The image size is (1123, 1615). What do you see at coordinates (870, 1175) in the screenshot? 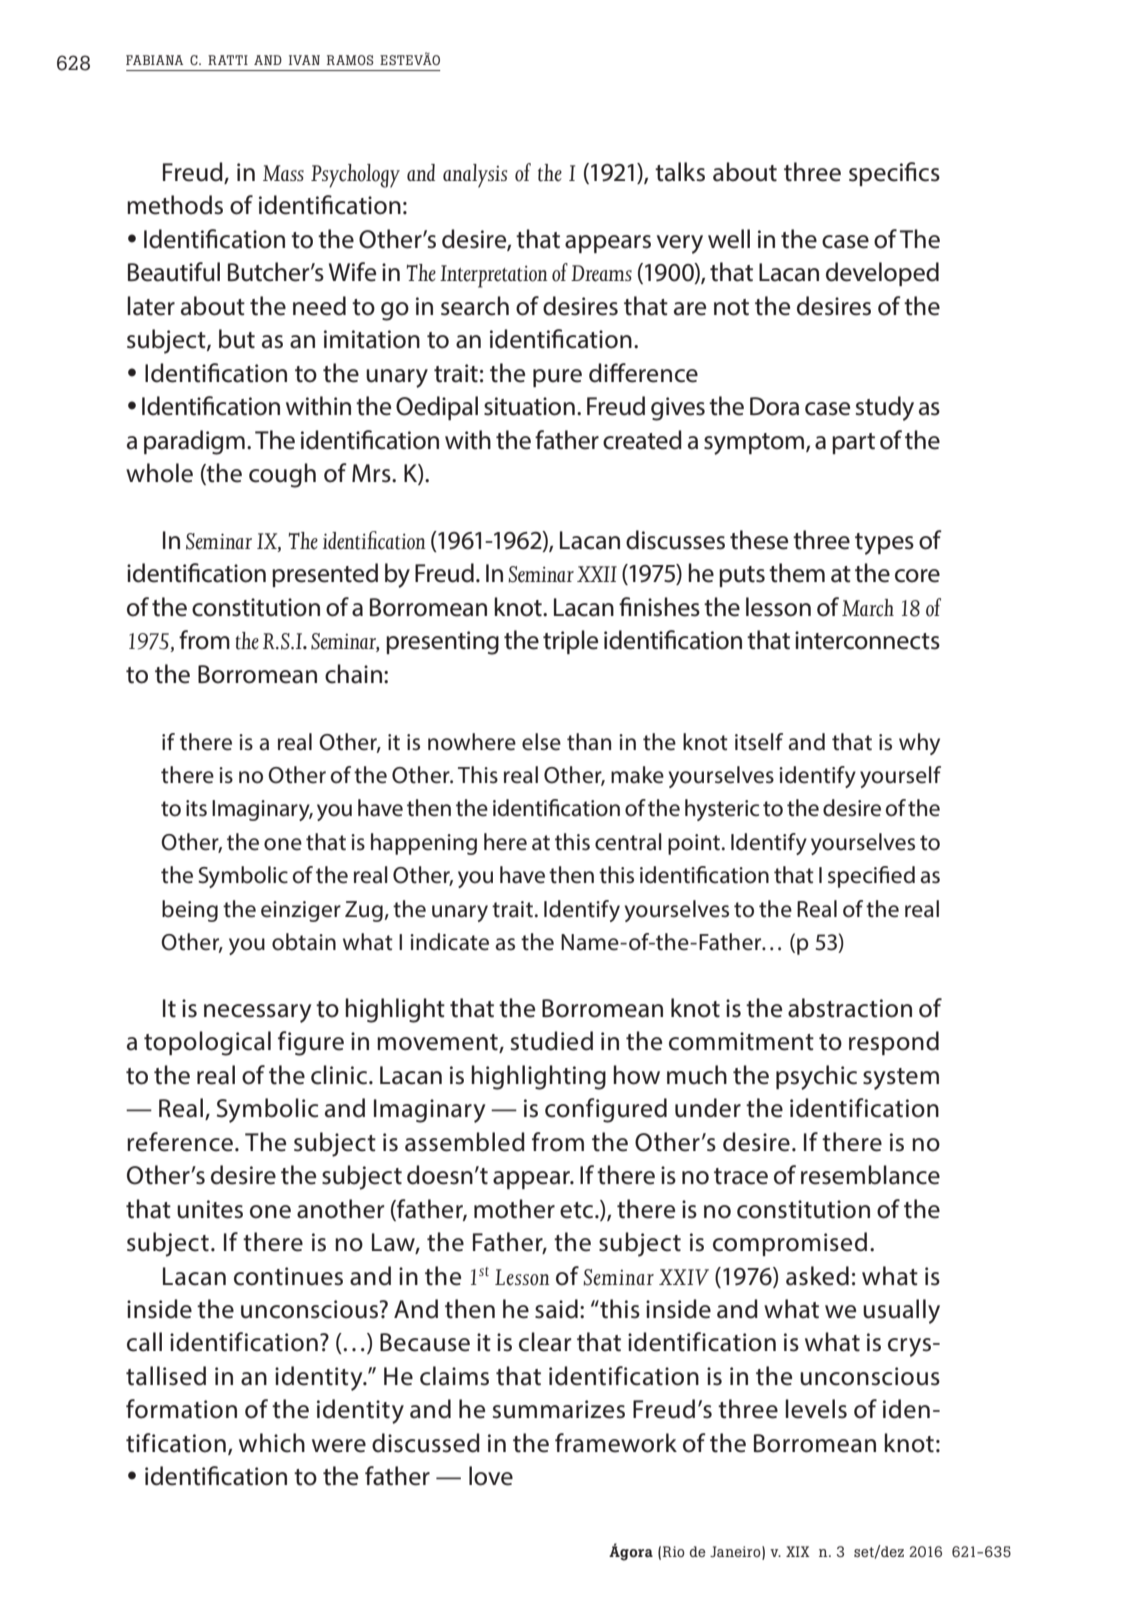
I see `resemblance` at bounding box center [870, 1175].
